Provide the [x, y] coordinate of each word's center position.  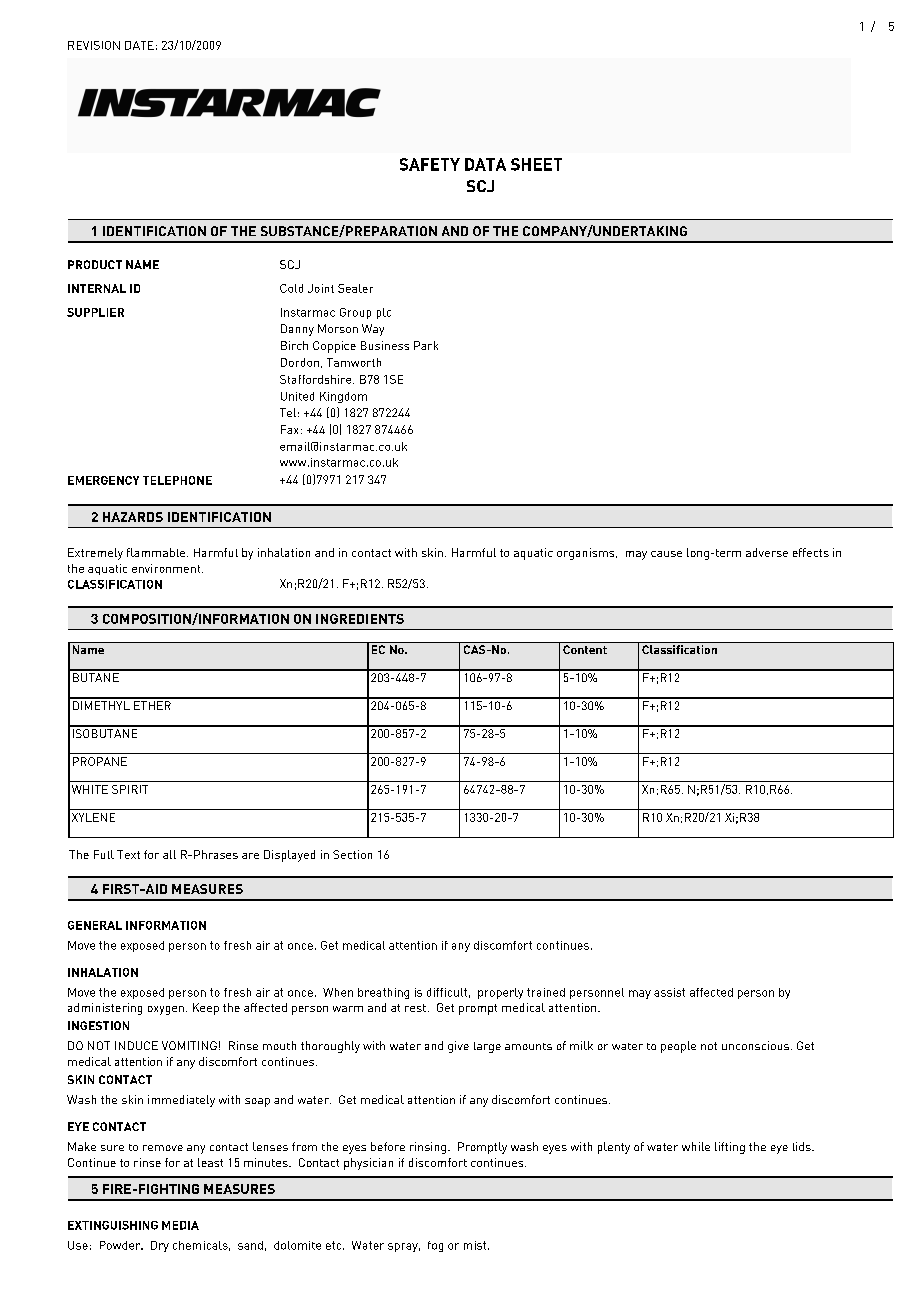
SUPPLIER [95, 312]
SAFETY [430, 164]
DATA [485, 164]
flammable [156, 552]
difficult [447, 992]
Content [585, 649]
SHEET [536, 164]
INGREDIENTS [360, 619]
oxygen [166, 1010]
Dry [160, 1246]
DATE [139, 45]
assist [669, 992]
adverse [767, 552]
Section [352, 854]
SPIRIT [130, 789]
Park [426, 345]
